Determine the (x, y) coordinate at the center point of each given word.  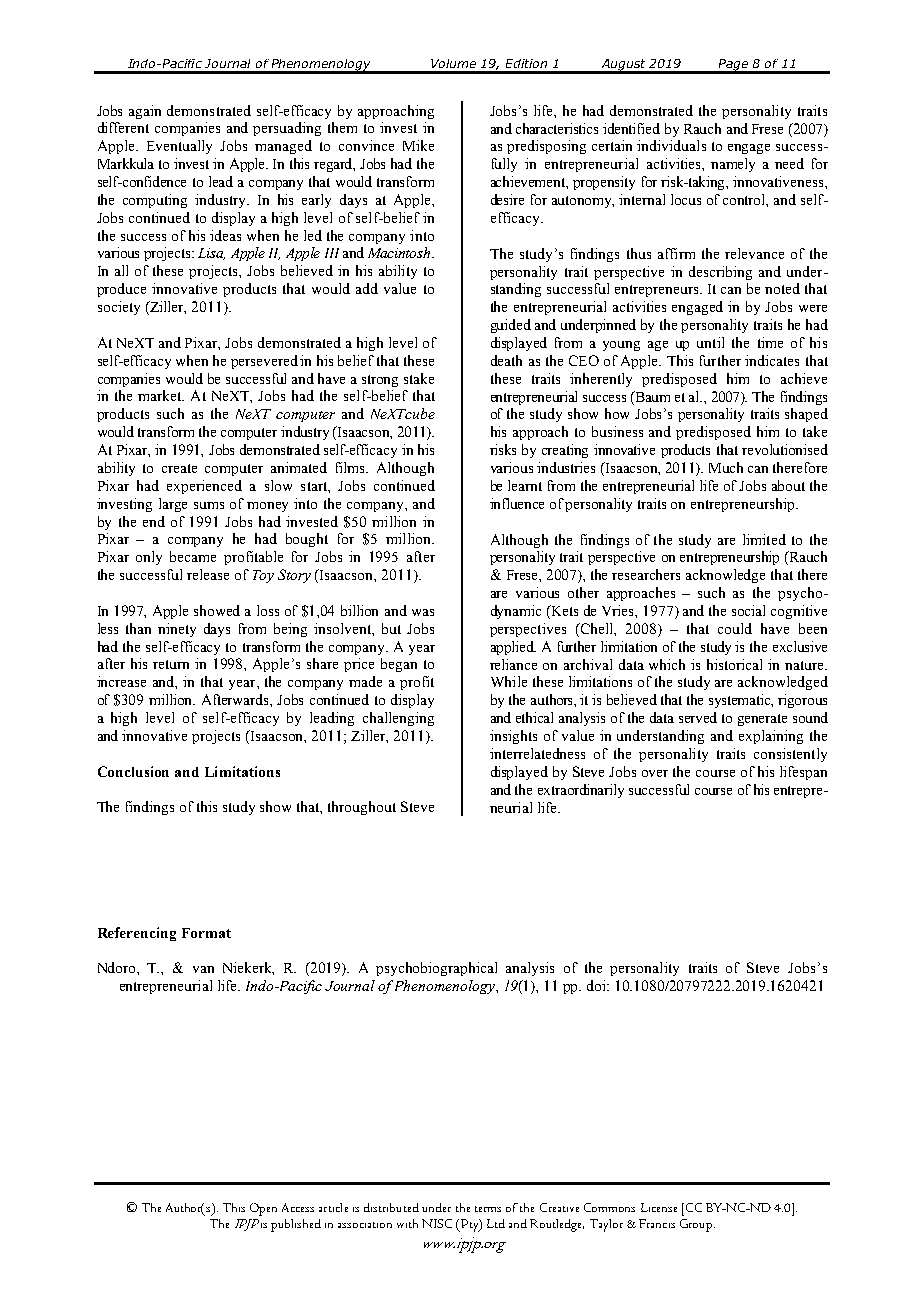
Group (696, 1225)
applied (513, 648)
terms (488, 1209)
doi (598, 985)
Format (206, 933)
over (655, 773)
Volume (453, 63)
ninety (177, 630)
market (161, 395)
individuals (671, 145)
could (735, 628)
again (145, 112)
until (710, 342)
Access (298, 1207)
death (506, 360)
